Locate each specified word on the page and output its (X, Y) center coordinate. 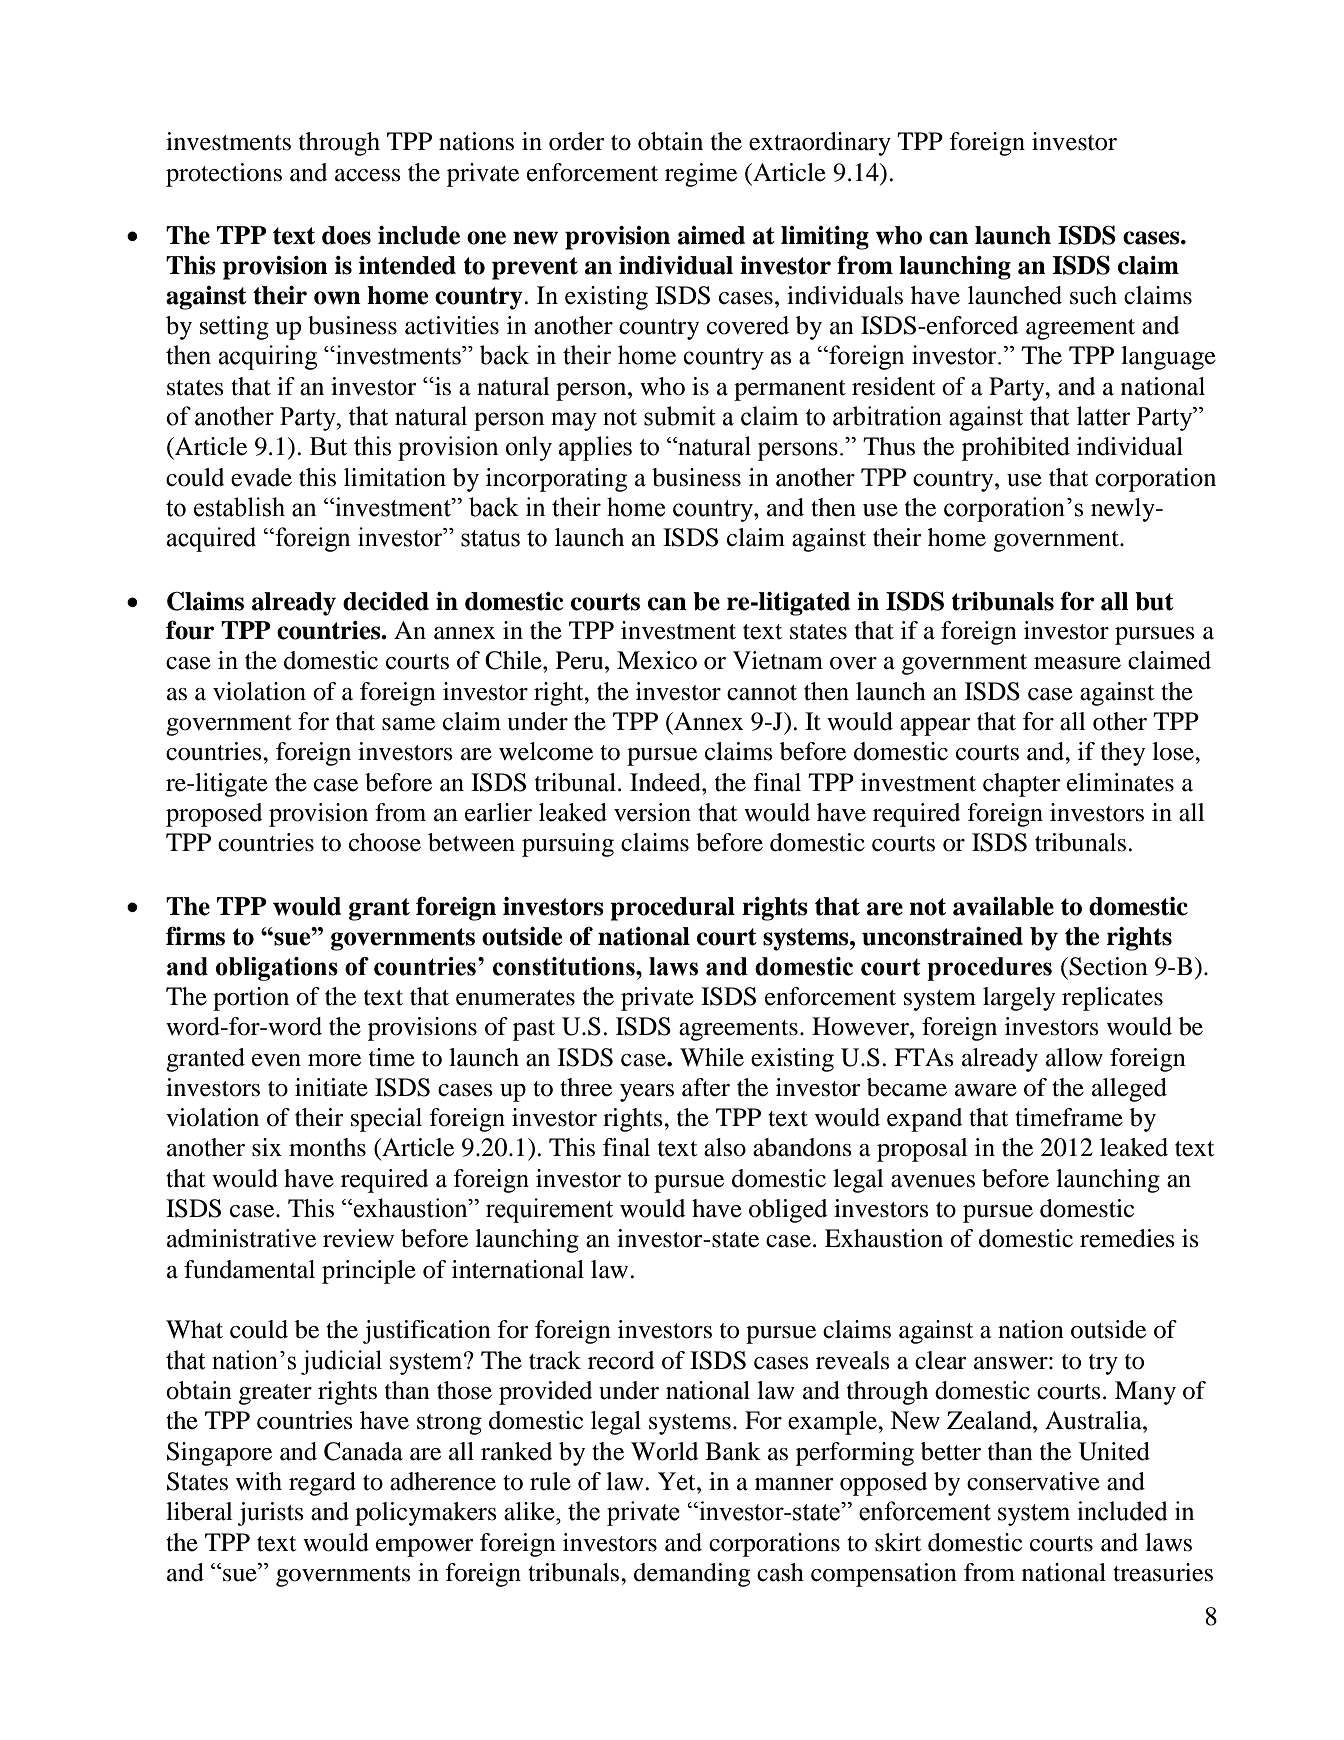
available (1003, 906)
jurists (270, 1514)
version (652, 812)
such (1093, 295)
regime (701, 175)
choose (385, 842)
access (368, 175)
